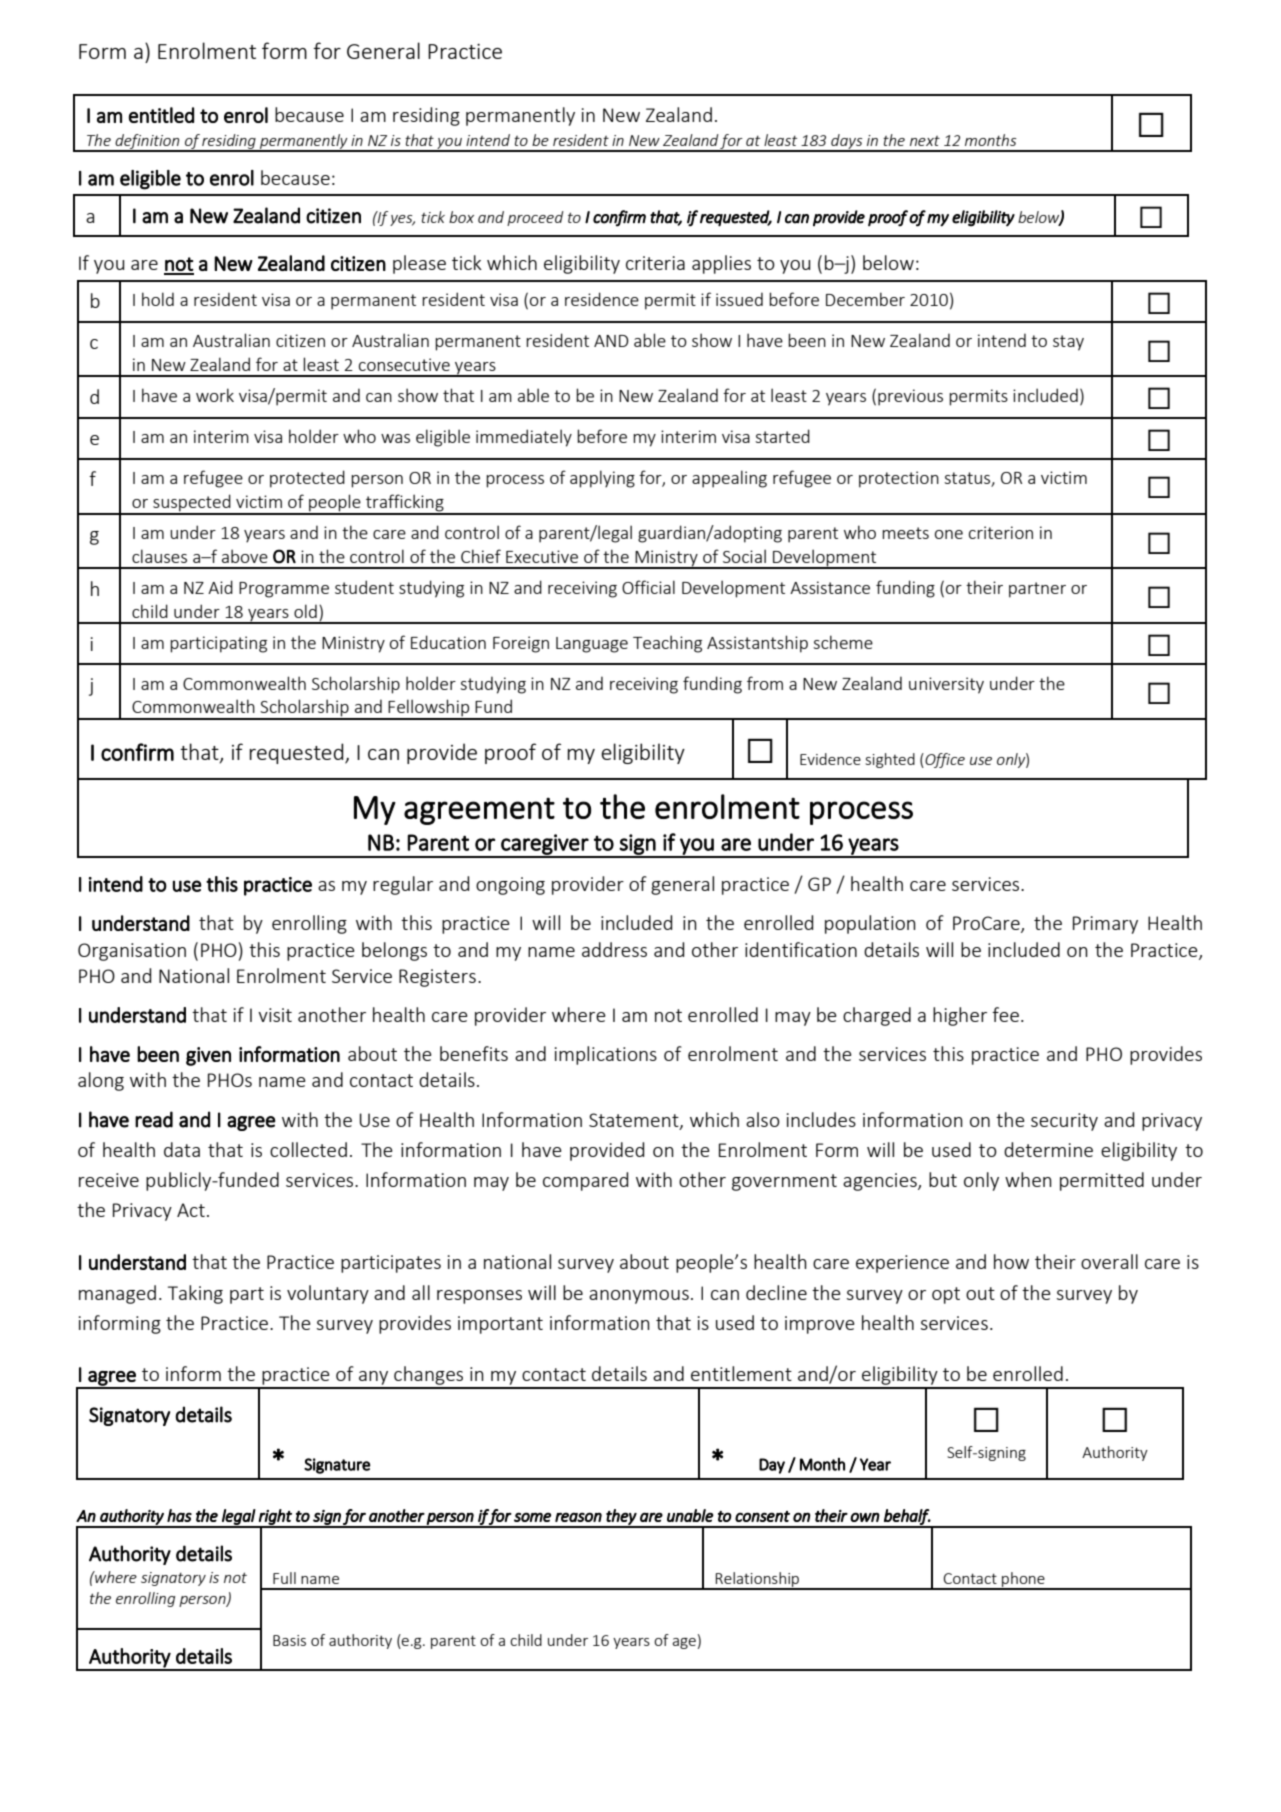 The height and width of the document is (1812, 1281). I want to click on definition, so click(147, 142).
